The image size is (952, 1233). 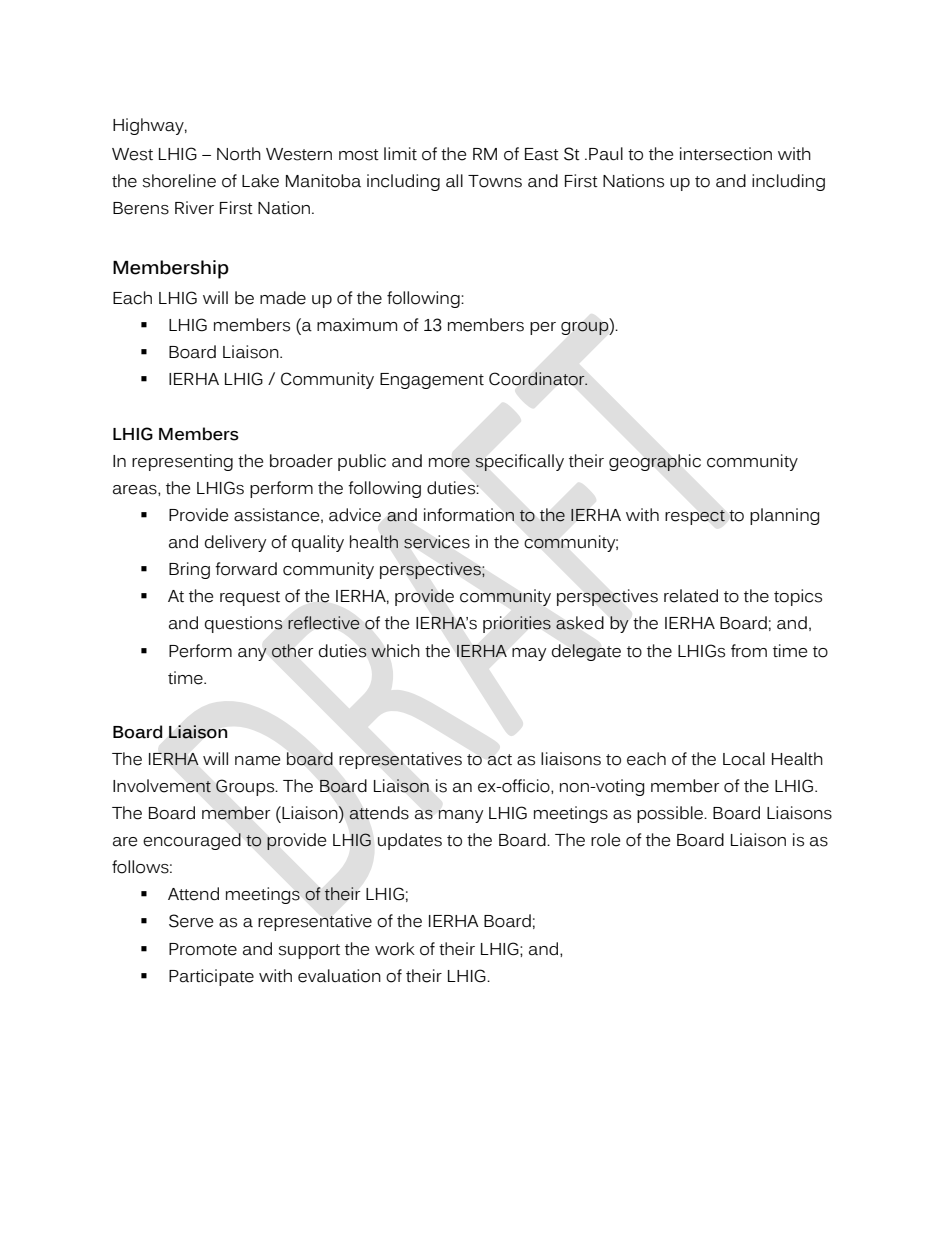 I want to click on work, so click(x=395, y=949).
